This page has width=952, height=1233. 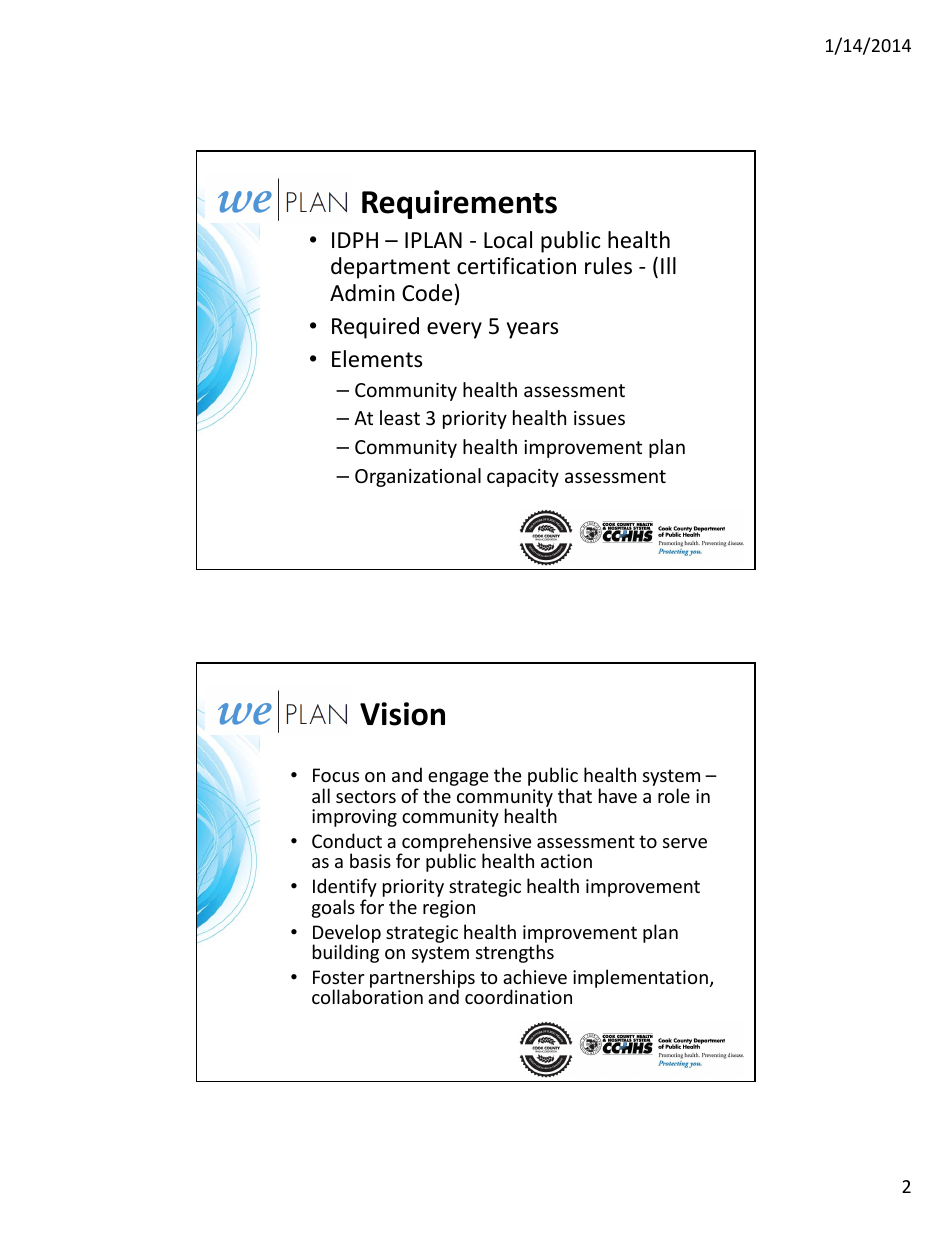 I want to click on collaboration, so click(x=367, y=996).
